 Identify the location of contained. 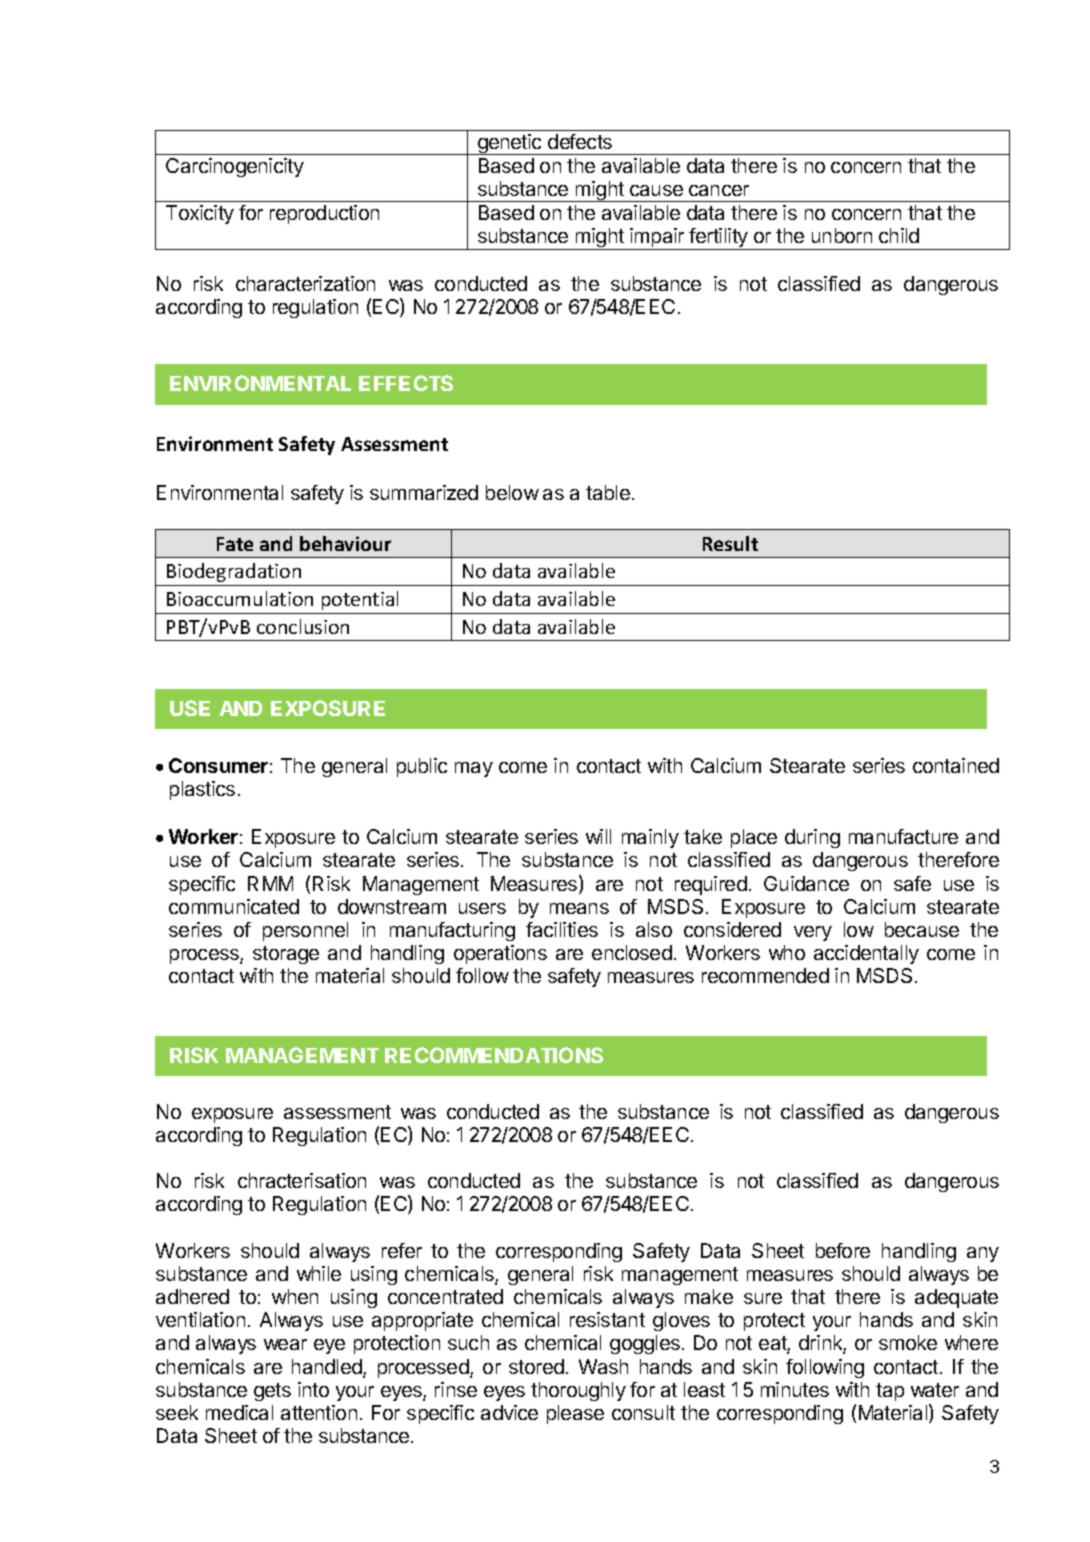
(956, 765).
